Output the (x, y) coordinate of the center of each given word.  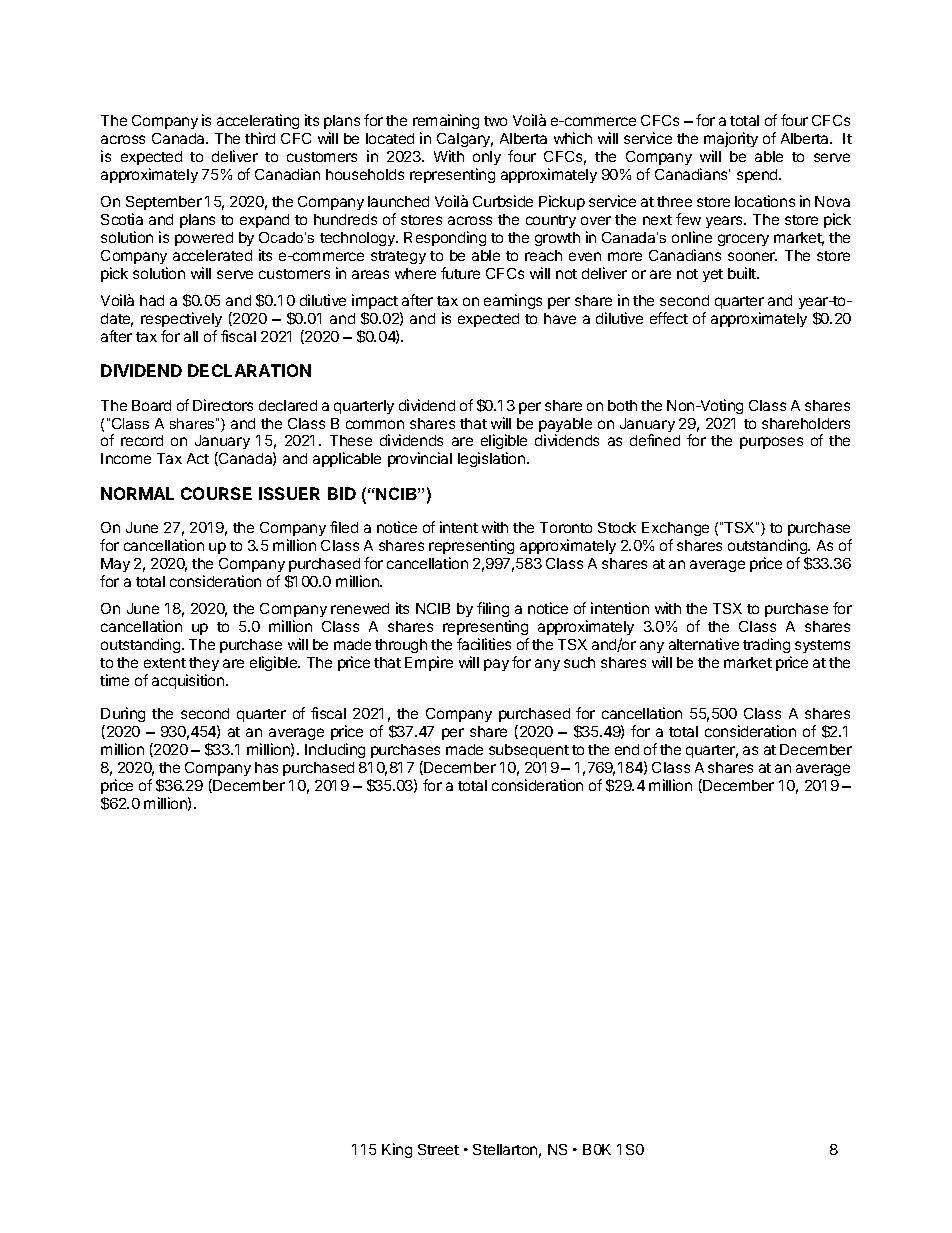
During (123, 714)
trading (766, 645)
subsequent (529, 751)
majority (731, 139)
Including (335, 750)
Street (438, 1149)
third (260, 138)
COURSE (216, 493)
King (397, 1150)
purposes (771, 443)
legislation (493, 459)
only (487, 158)
